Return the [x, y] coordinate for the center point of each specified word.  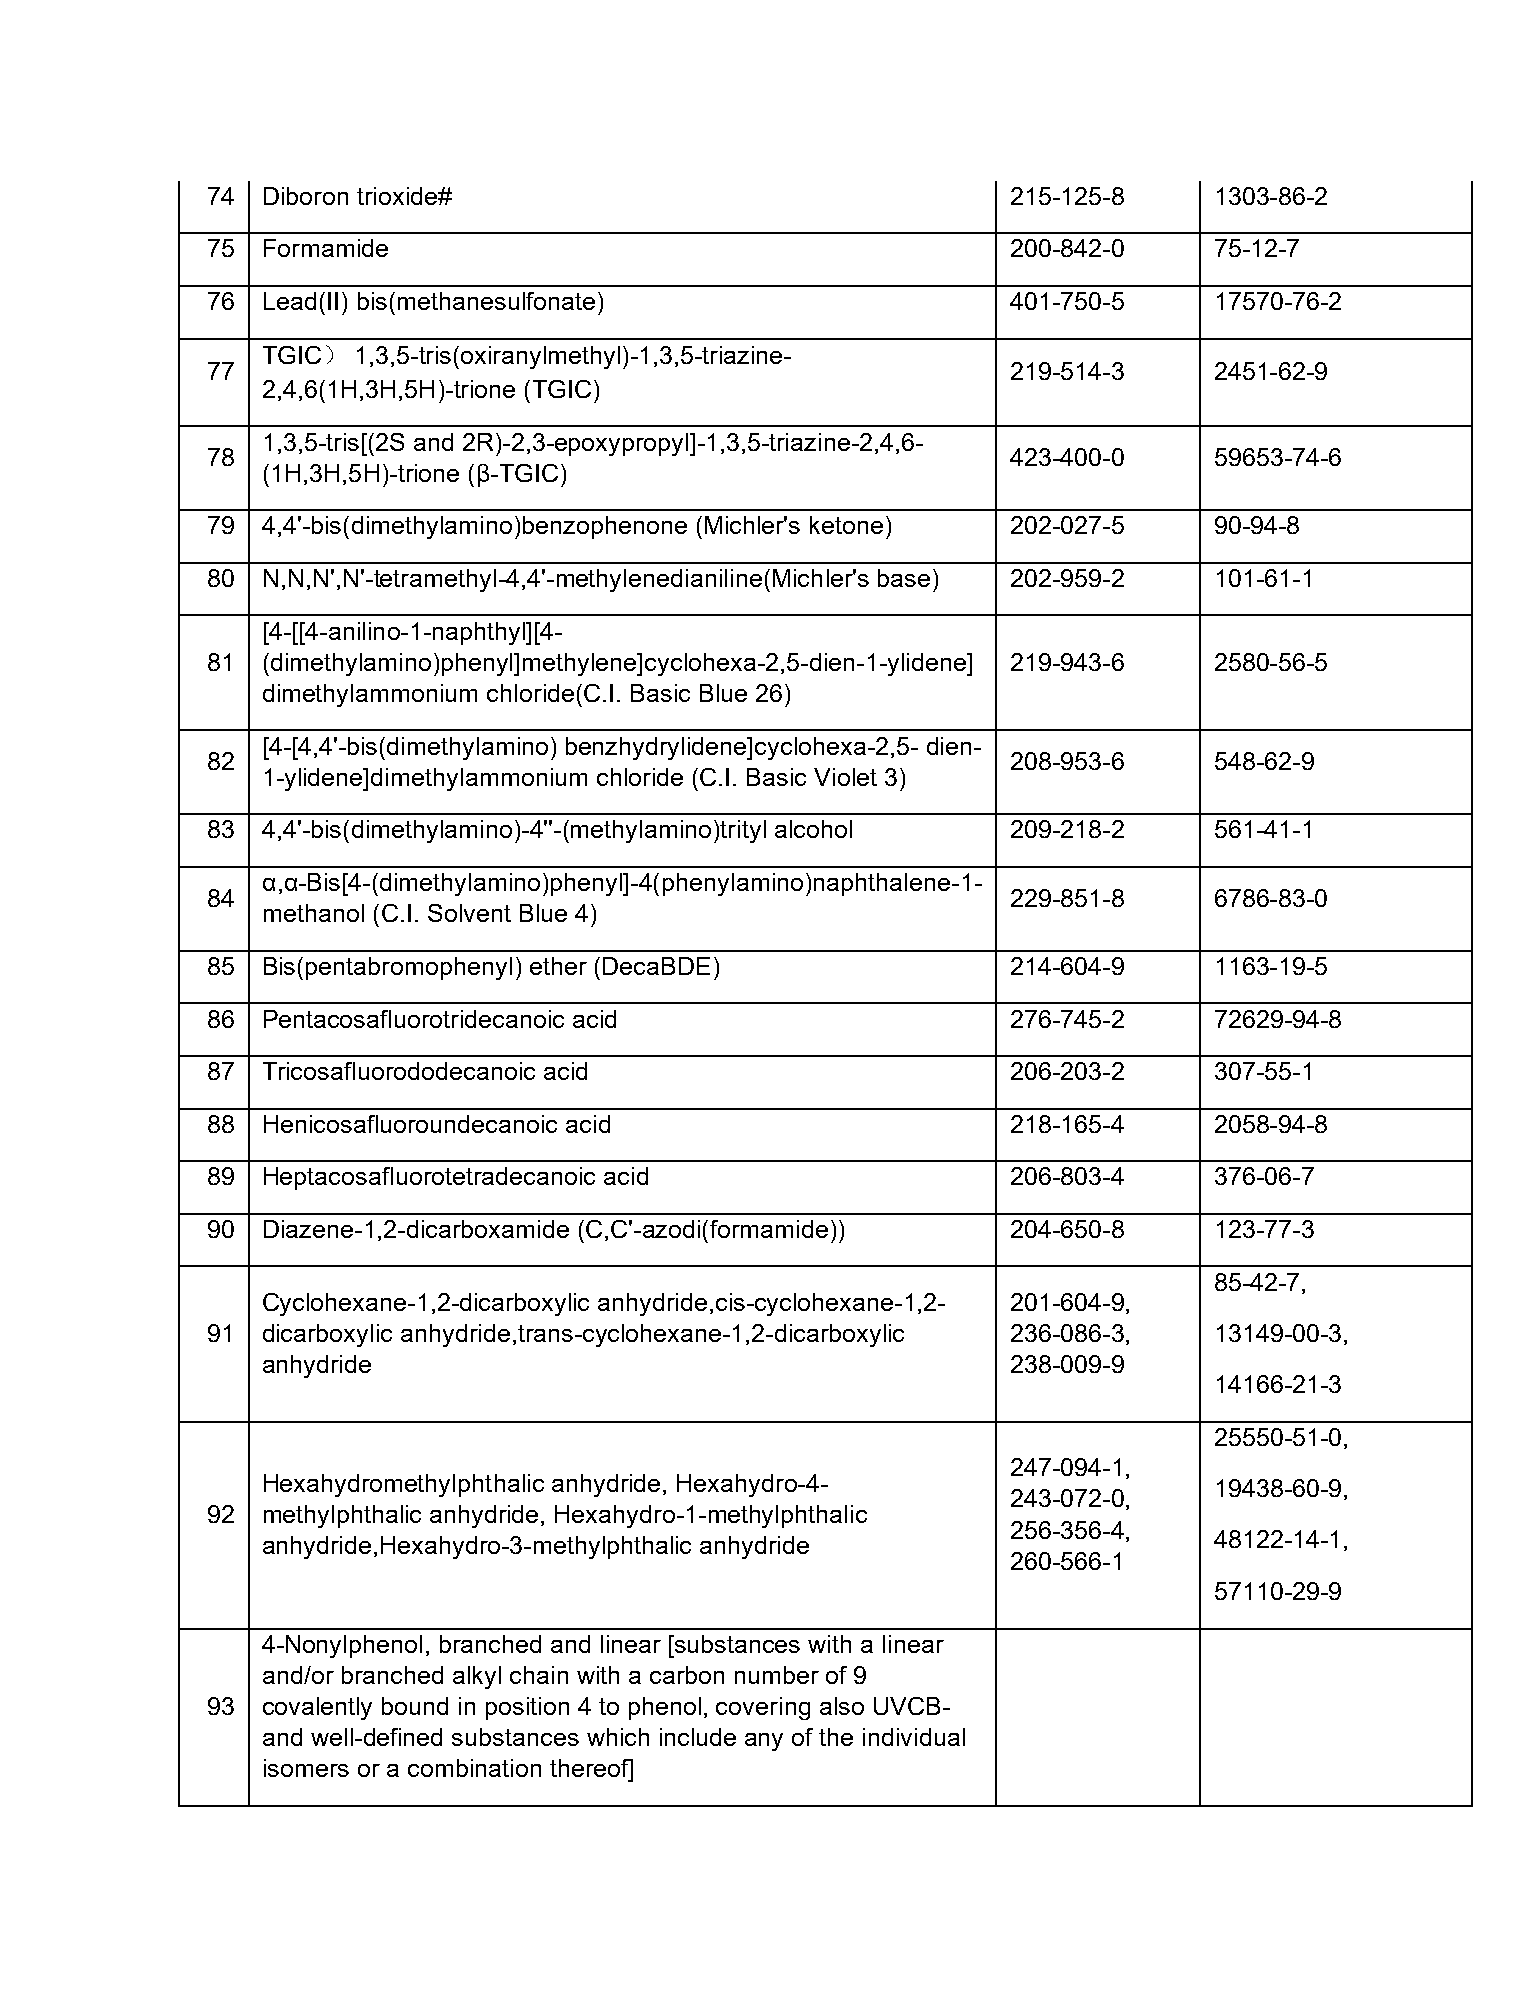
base [904, 578]
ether [558, 966]
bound [415, 1706]
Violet [845, 777]
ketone [846, 525]
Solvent [469, 913]
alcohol [813, 829]
